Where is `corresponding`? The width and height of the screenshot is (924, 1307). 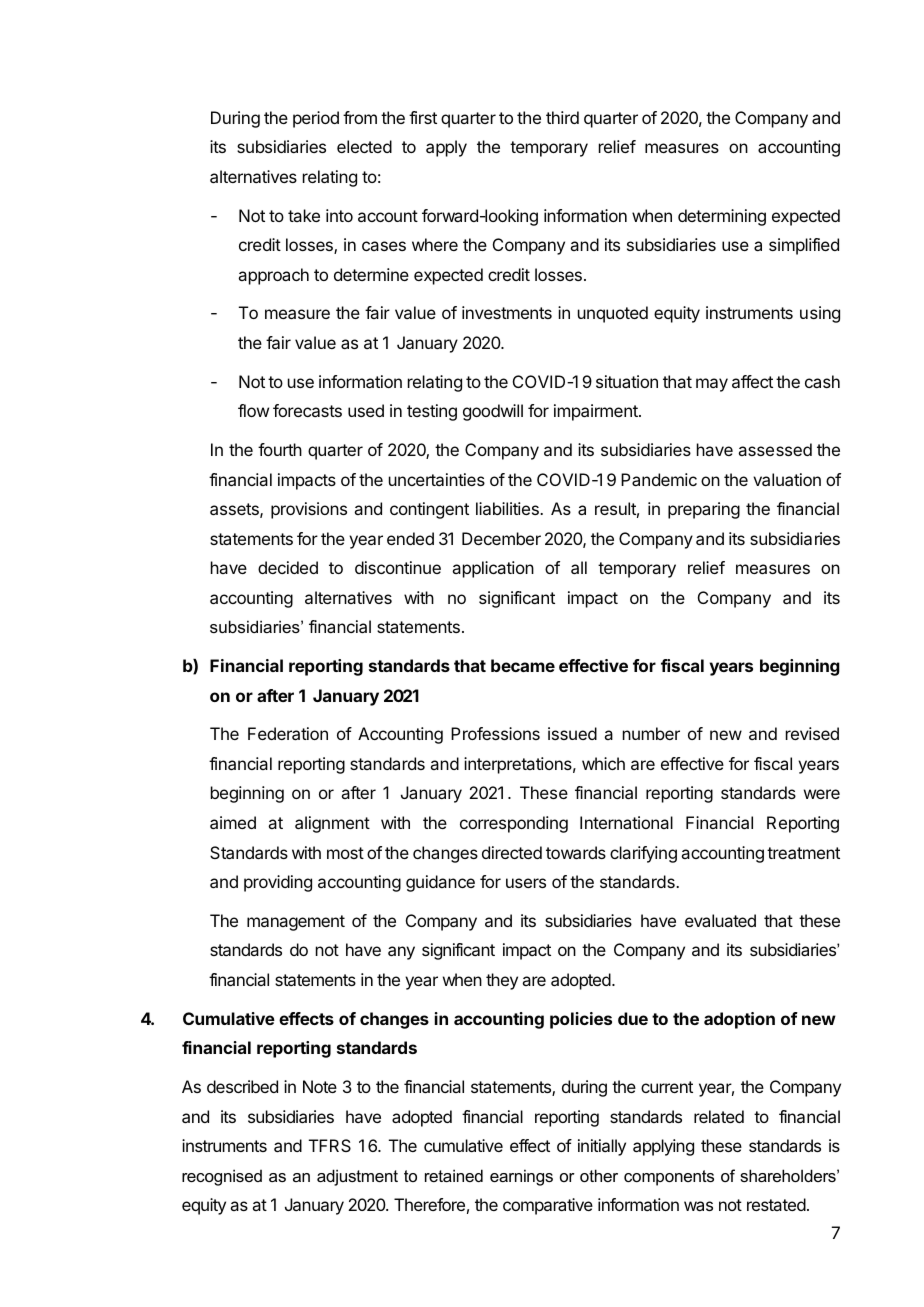
corresponding is located at coordinates (514, 824).
